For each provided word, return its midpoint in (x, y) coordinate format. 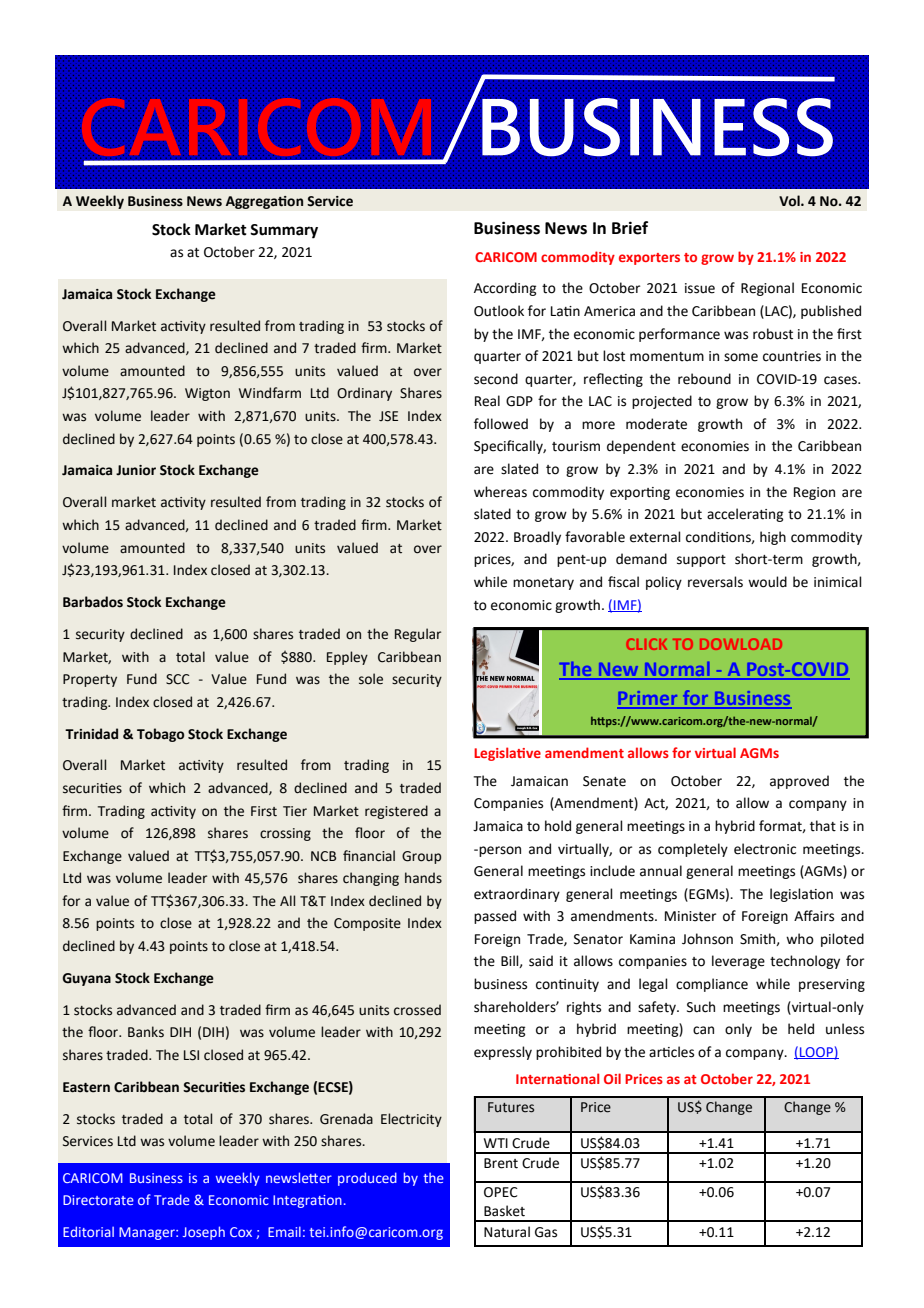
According (505, 289)
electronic (765, 849)
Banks (146, 1032)
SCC (177, 679)
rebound (704, 379)
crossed (417, 1010)
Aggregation (264, 202)
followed (501, 424)
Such (701, 1007)
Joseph (204, 1233)
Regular (418, 635)
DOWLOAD (741, 644)
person (499, 851)
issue (700, 288)
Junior (136, 470)
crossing (285, 834)
